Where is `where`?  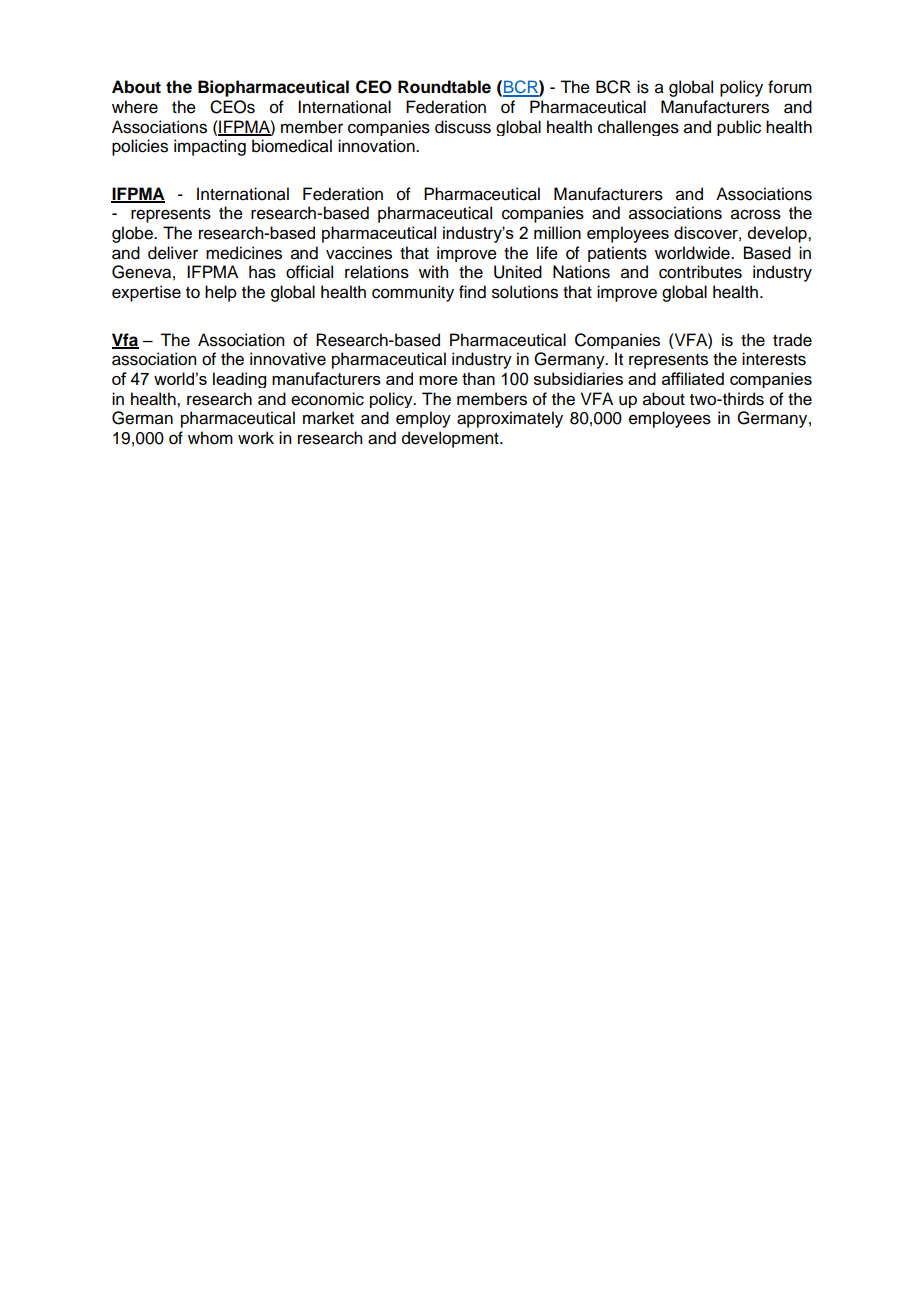
where is located at coordinates (135, 107).
